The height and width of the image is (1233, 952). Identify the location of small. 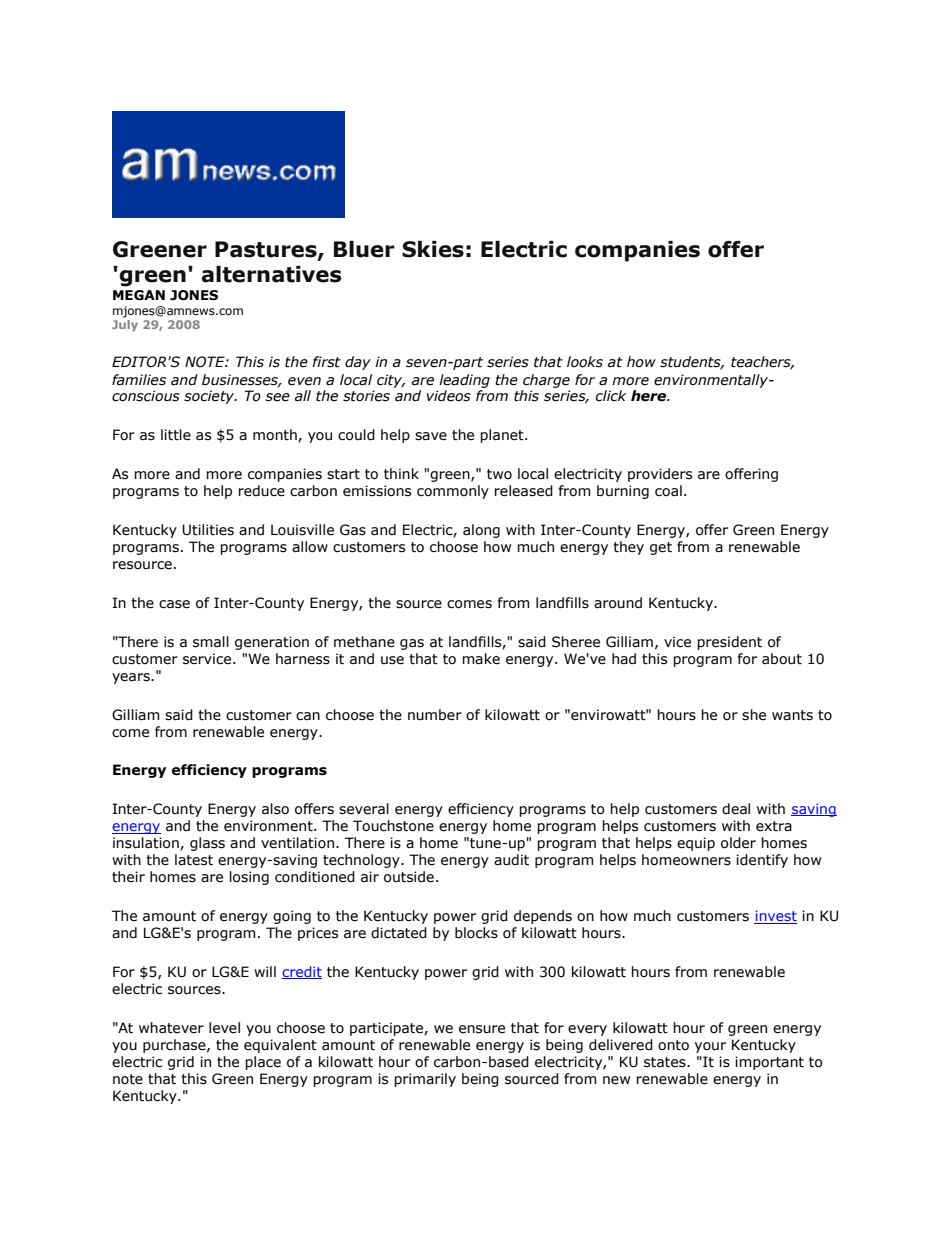
(211, 642).
